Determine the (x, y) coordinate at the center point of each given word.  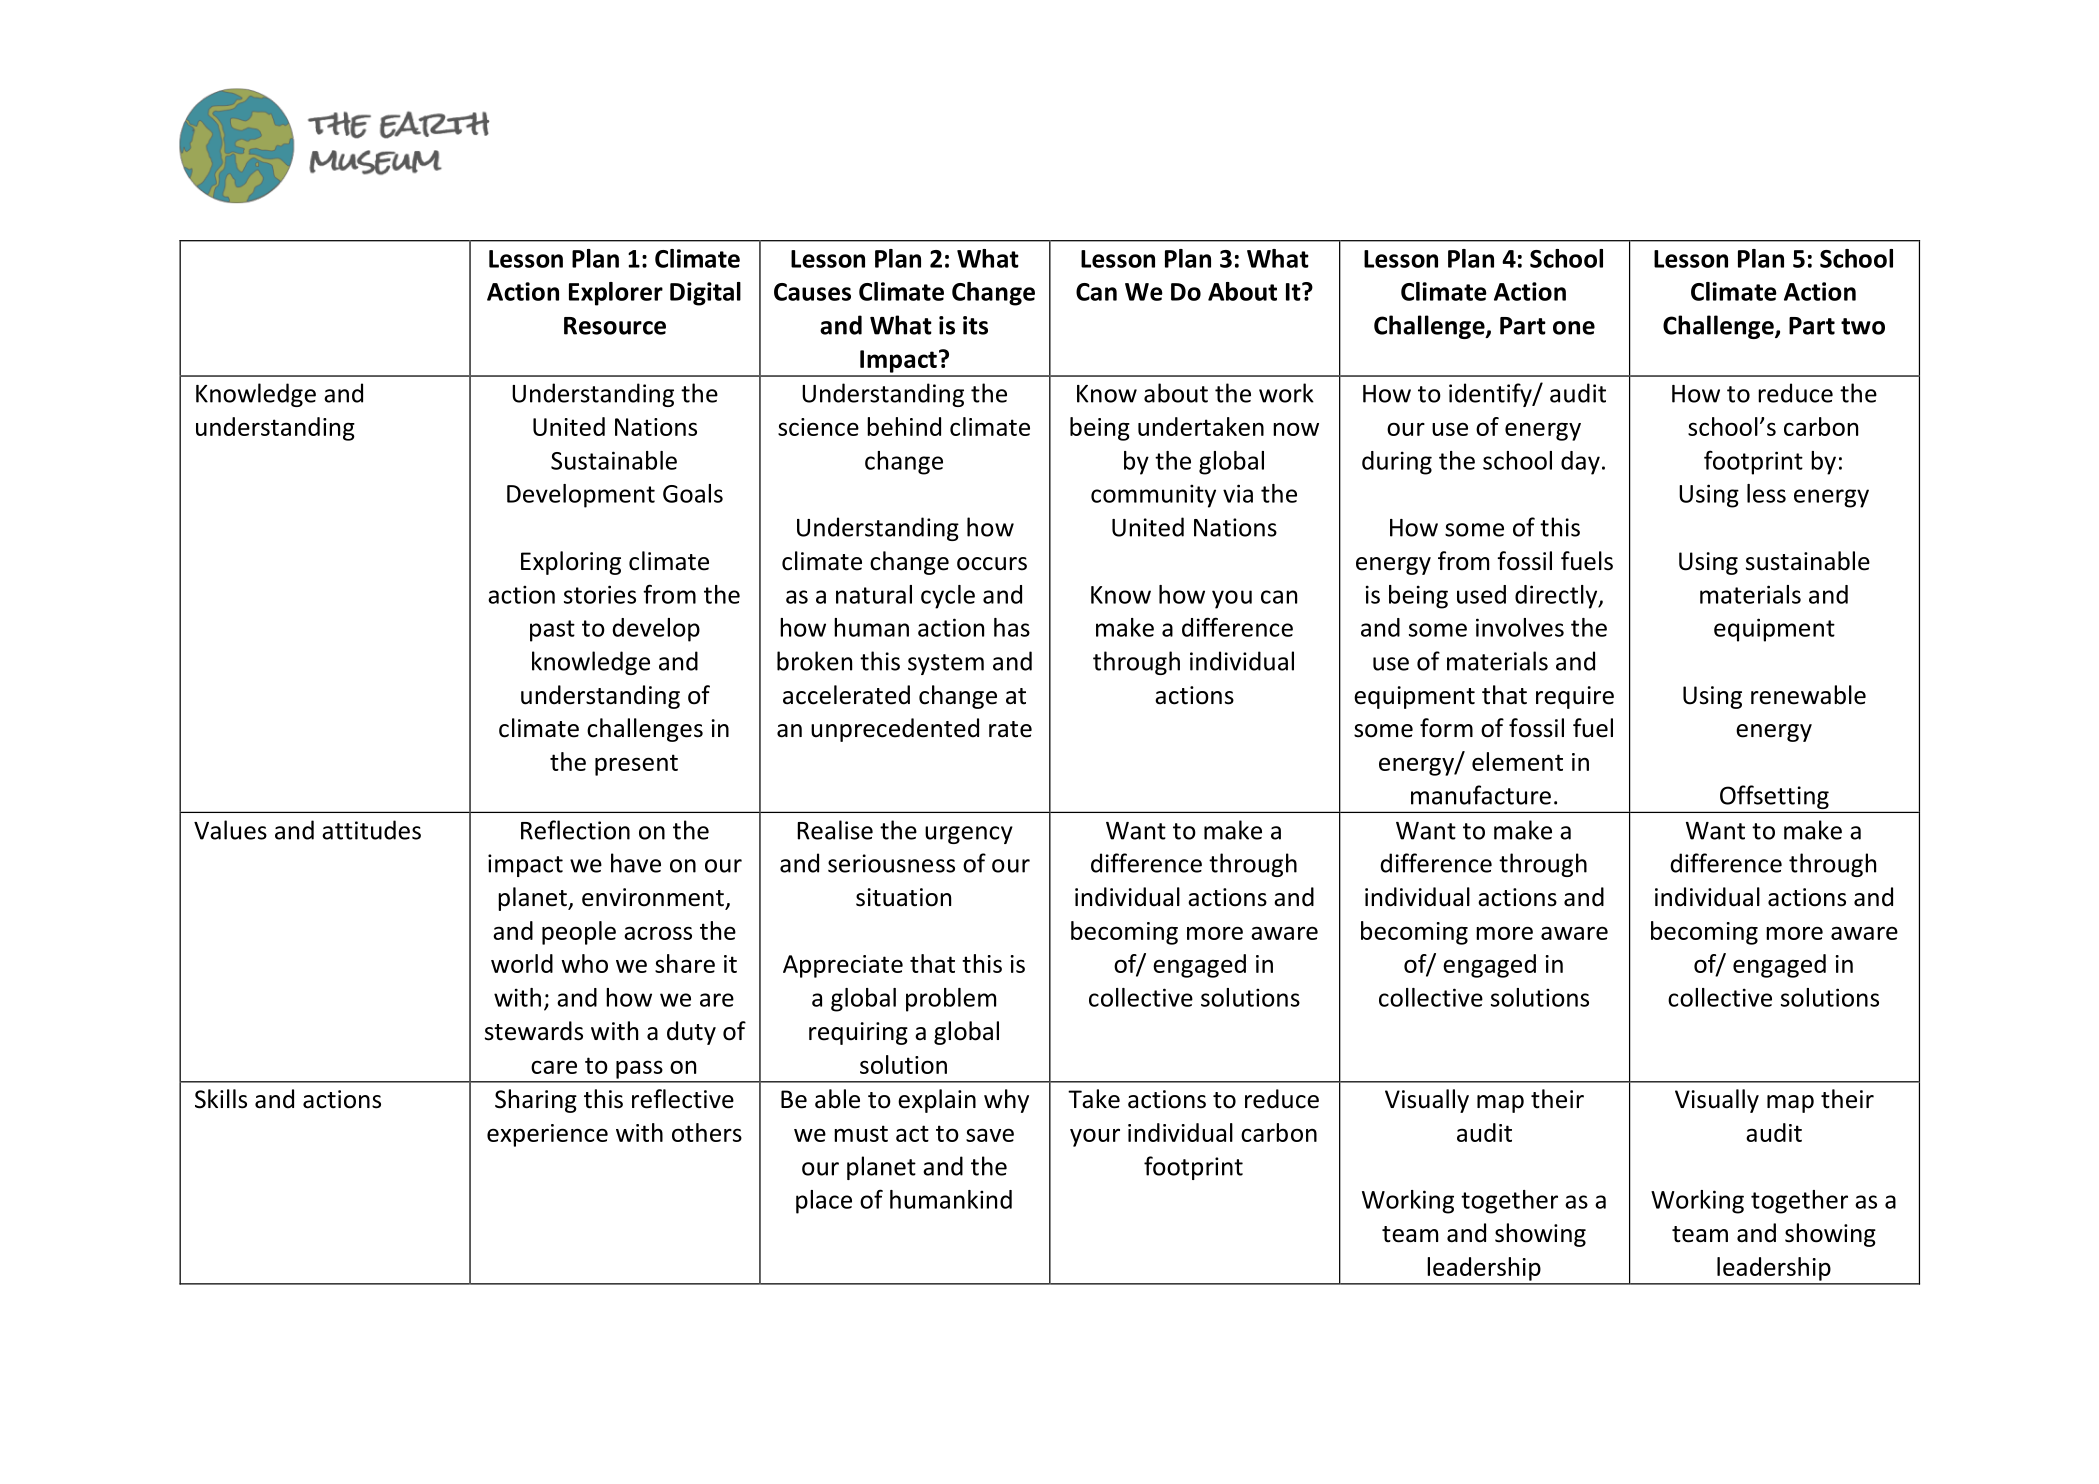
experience (547, 1135)
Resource (615, 326)
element (1517, 761)
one (1574, 328)
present (636, 765)
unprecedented (895, 730)
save (990, 1135)
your (1095, 1137)
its (975, 325)
